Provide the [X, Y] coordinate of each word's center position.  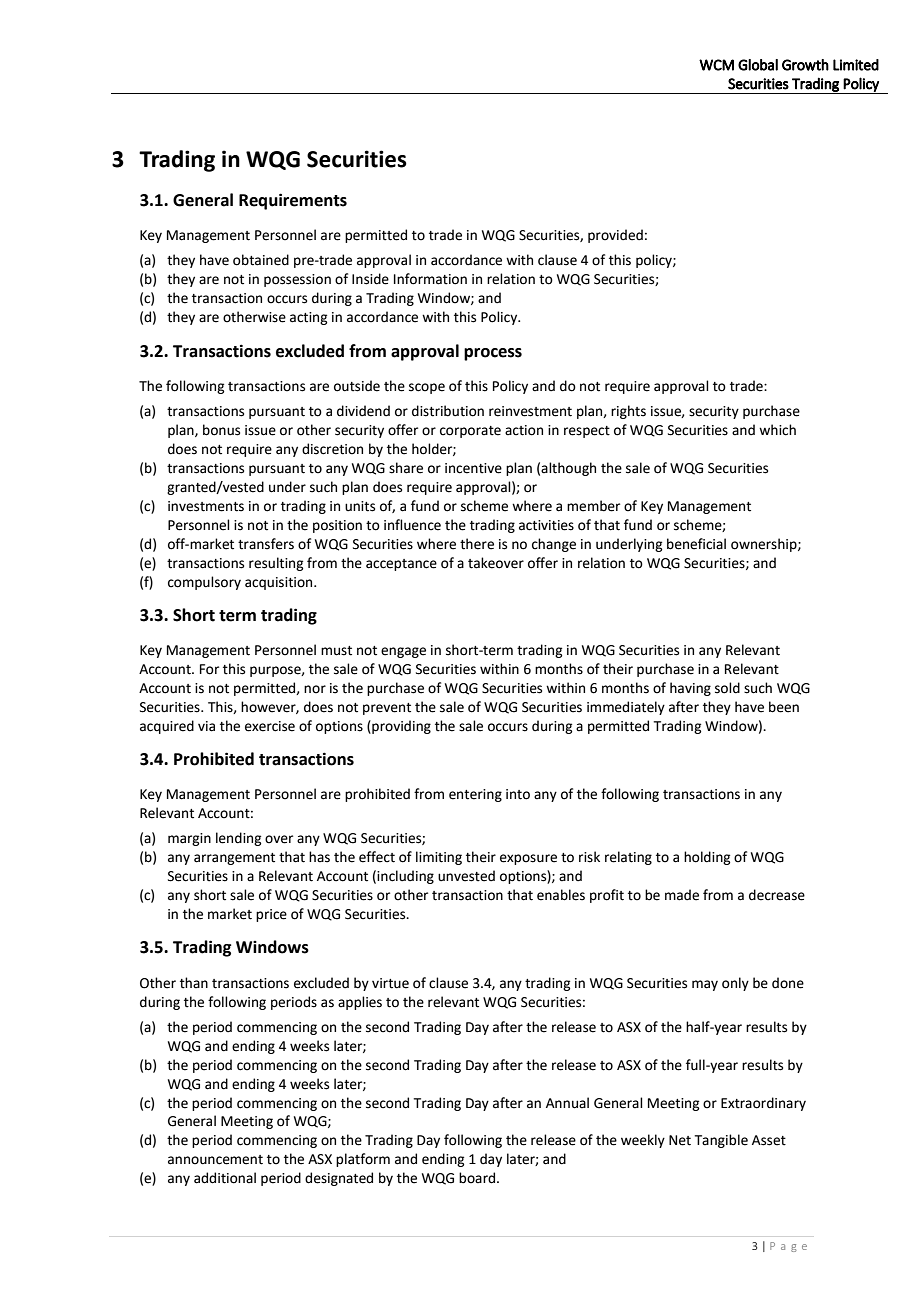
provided [615, 236]
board [478, 1178]
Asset [769, 1140]
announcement [215, 1160]
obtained [261, 260]
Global [758, 65]
